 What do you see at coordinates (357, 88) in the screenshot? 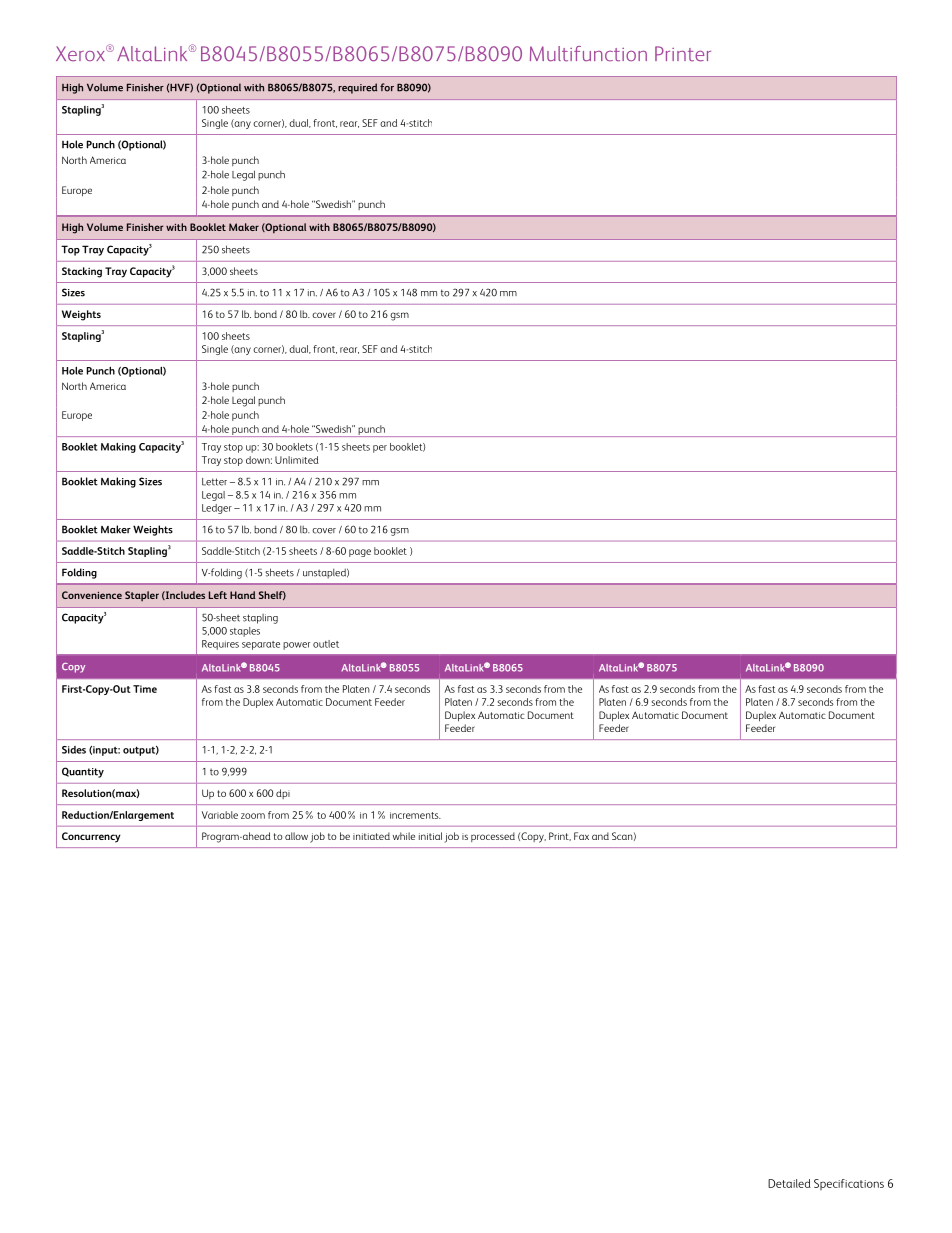
I see `required` at bounding box center [357, 88].
